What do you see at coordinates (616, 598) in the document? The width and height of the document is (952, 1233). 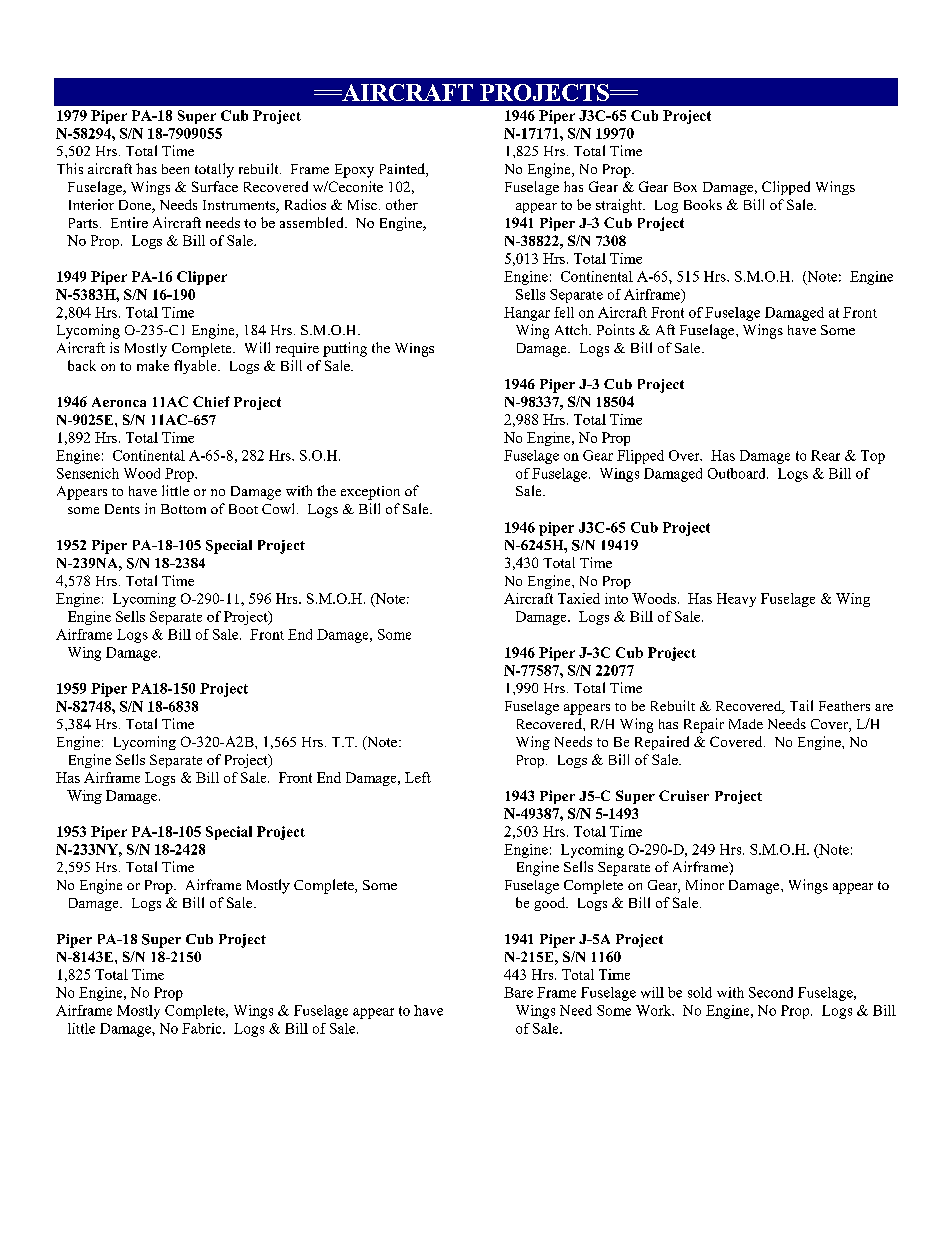 I see `into` at bounding box center [616, 598].
